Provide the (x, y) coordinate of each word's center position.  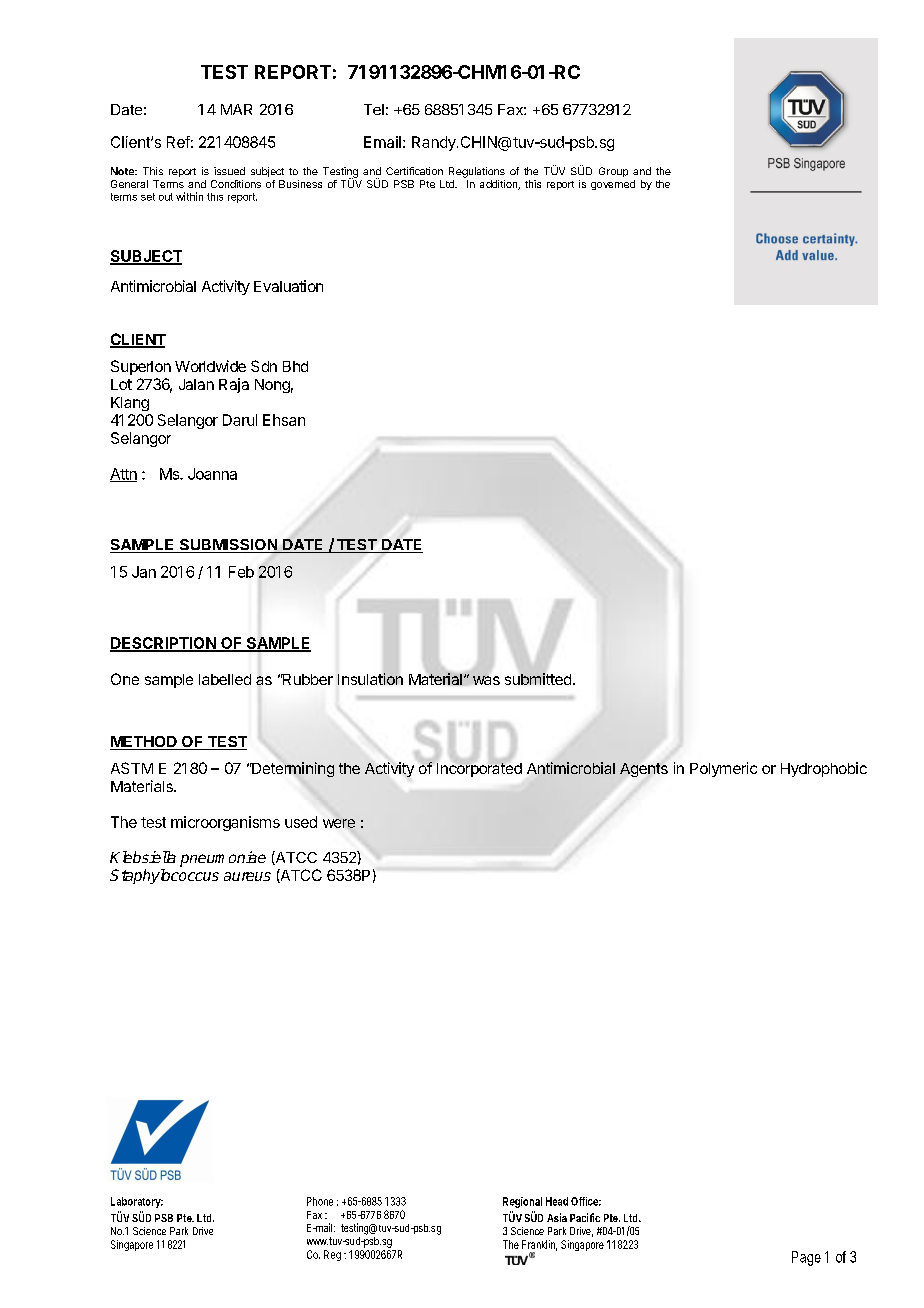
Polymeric (723, 769)
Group (613, 172)
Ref (178, 142)
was (486, 679)
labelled (225, 679)
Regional (522, 1202)
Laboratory (137, 1202)
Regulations (477, 172)
